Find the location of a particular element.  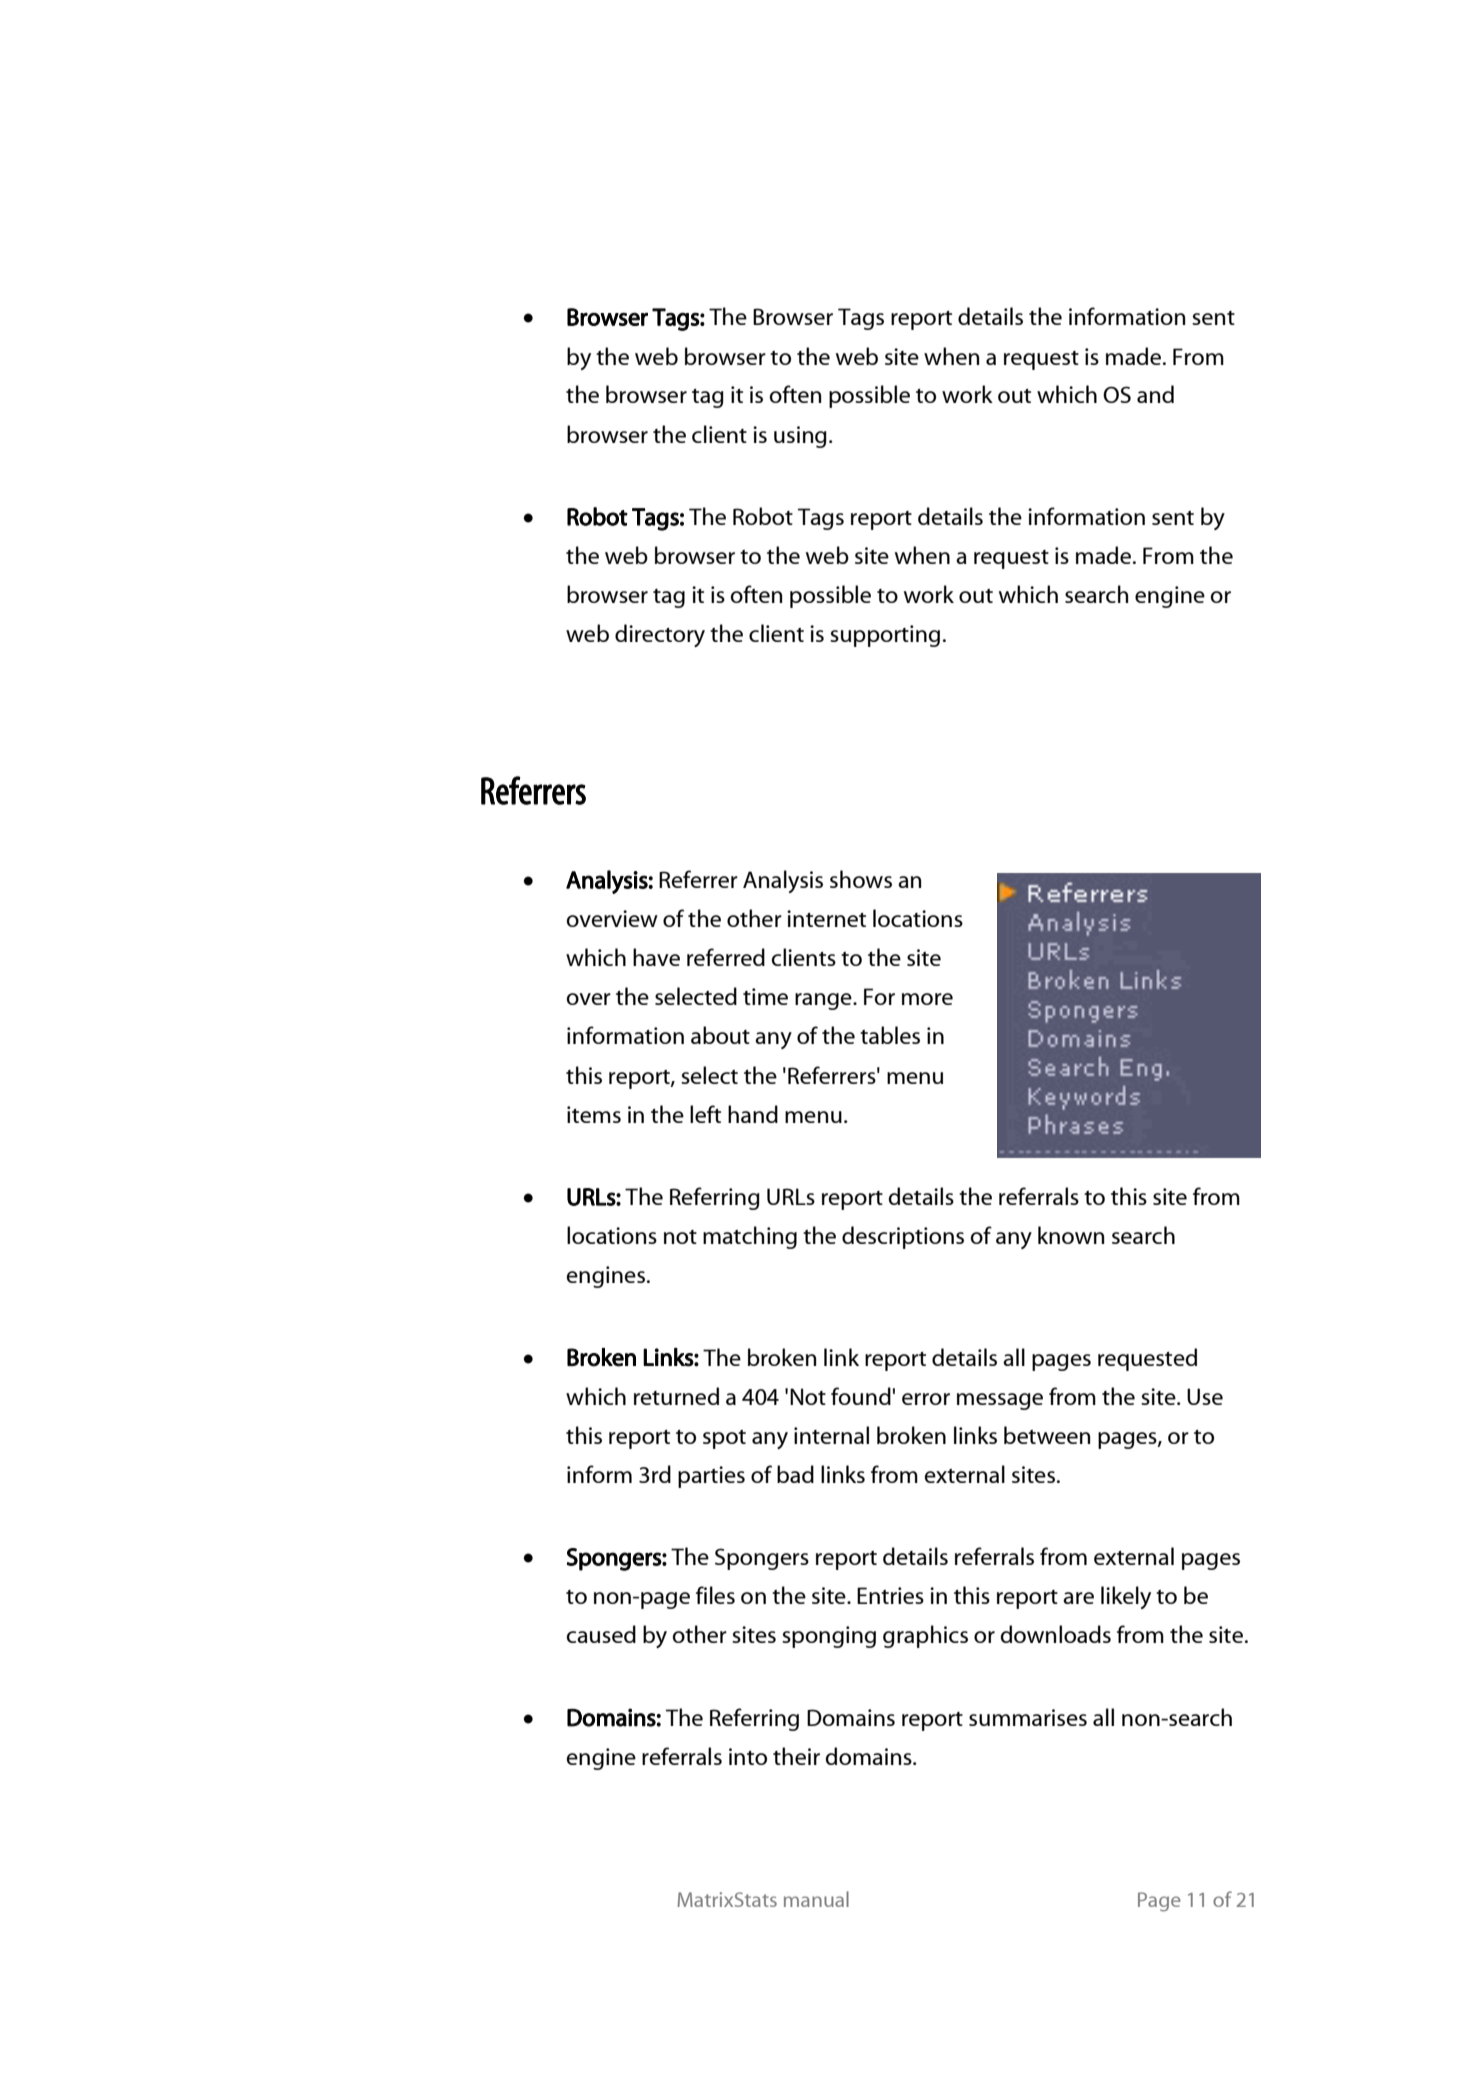

have is located at coordinates (656, 957).
